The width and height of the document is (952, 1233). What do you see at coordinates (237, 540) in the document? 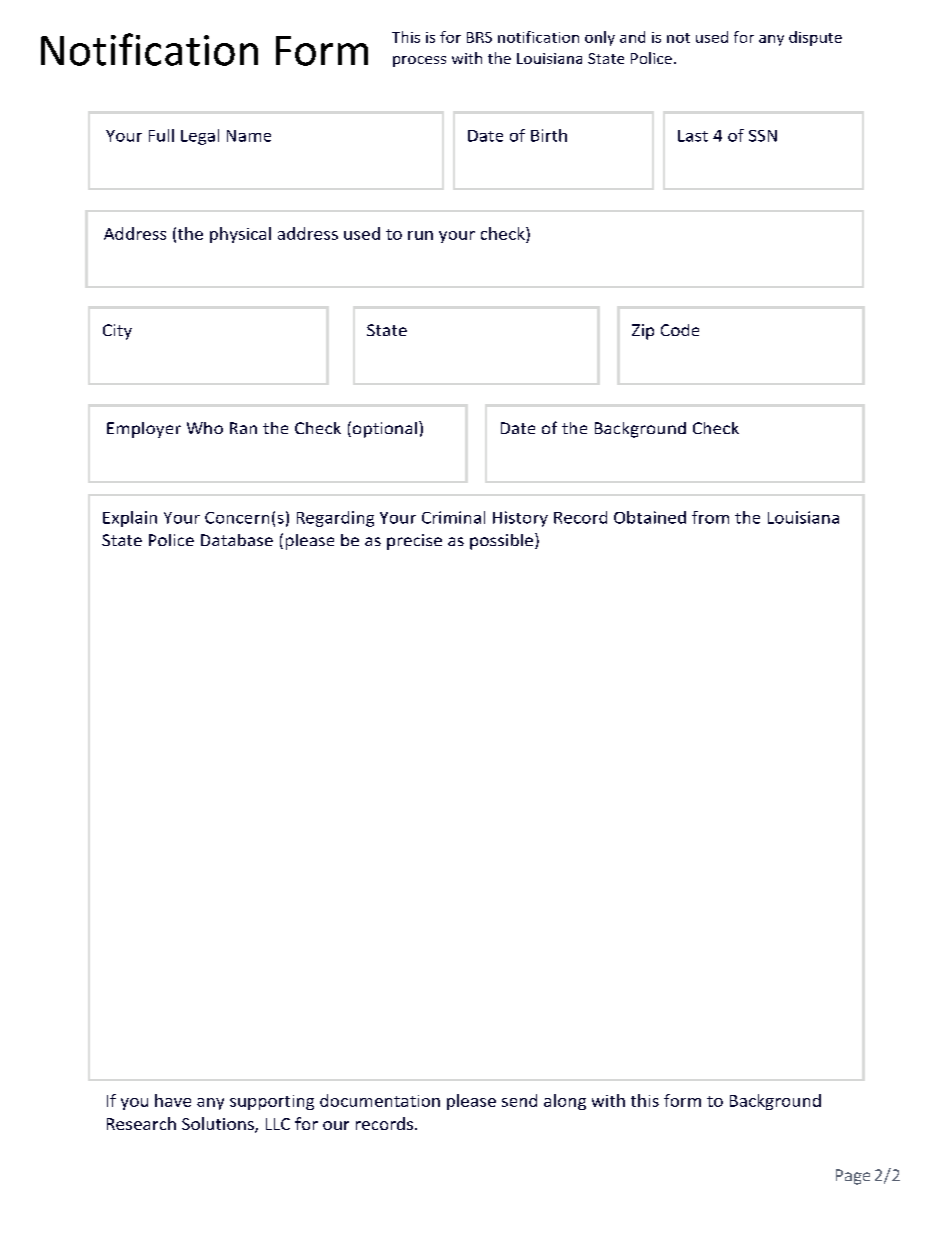
I see `Database` at bounding box center [237, 540].
